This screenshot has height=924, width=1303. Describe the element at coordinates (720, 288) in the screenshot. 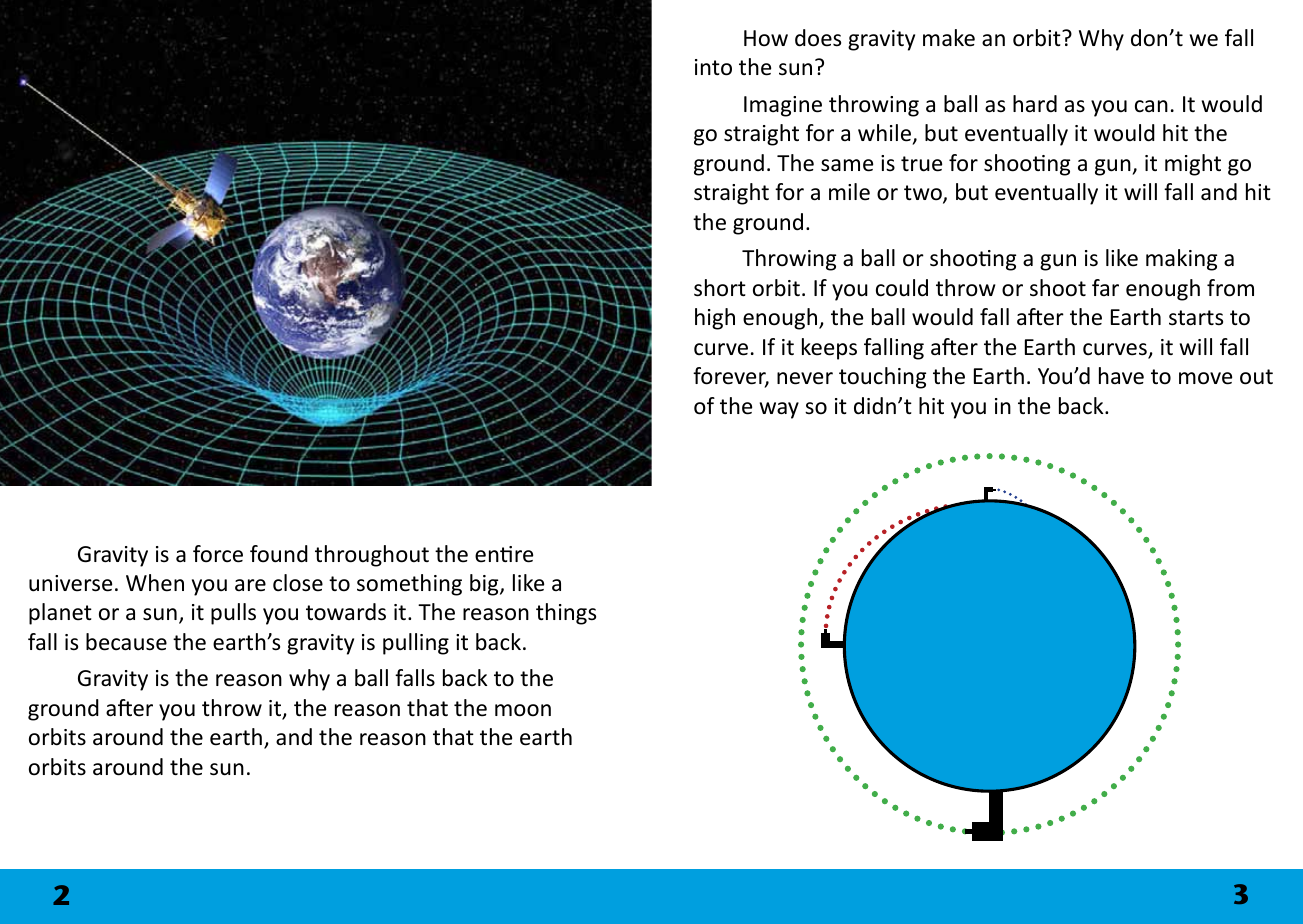

I see `short` at that location.
